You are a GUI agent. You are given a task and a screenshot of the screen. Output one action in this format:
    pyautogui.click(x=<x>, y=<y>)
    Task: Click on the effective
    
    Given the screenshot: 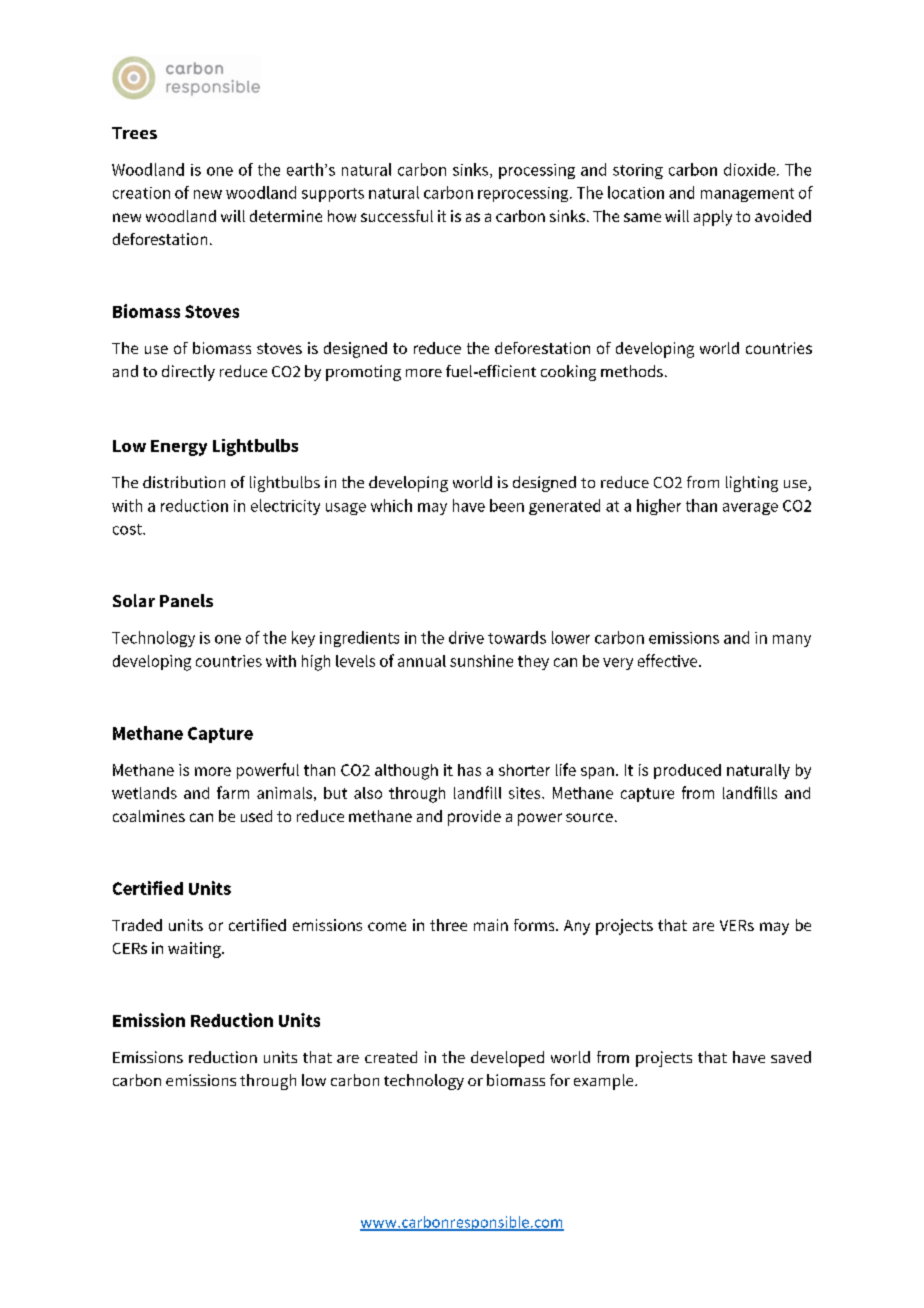 What is the action you would take?
    pyautogui.click(x=669, y=660)
